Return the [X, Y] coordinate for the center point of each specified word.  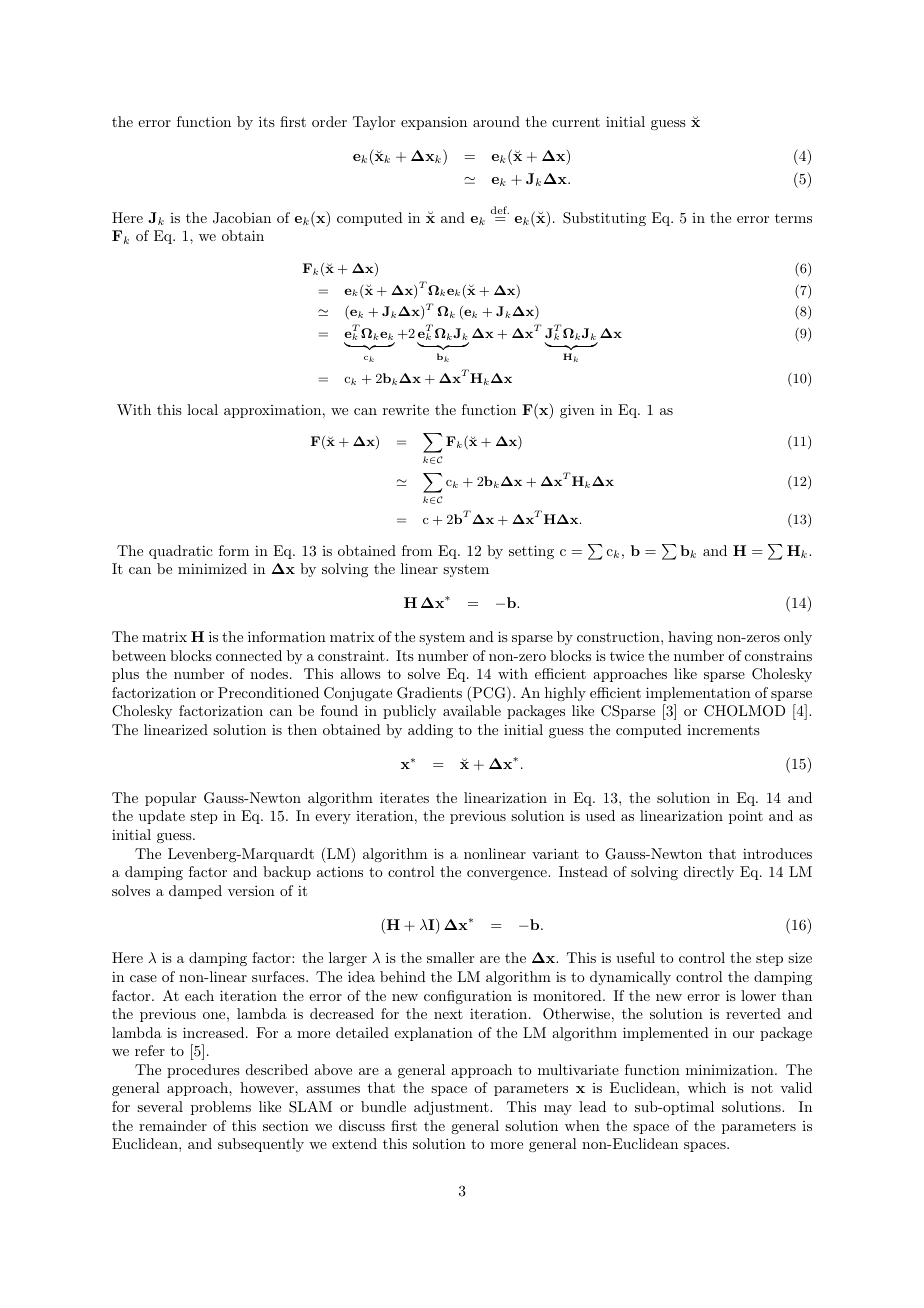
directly [709, 873]
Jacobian [242, 218]
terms [793, 218]
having [690, 638]
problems [221, 1108]
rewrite [406, 409]
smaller [450, 957]
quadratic [181, 552]
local [202, 409]
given [577, 411]
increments [723, 730]
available [472, 710]
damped [195, 892]
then [302, 729]
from [417, 550]
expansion [434, 123]
